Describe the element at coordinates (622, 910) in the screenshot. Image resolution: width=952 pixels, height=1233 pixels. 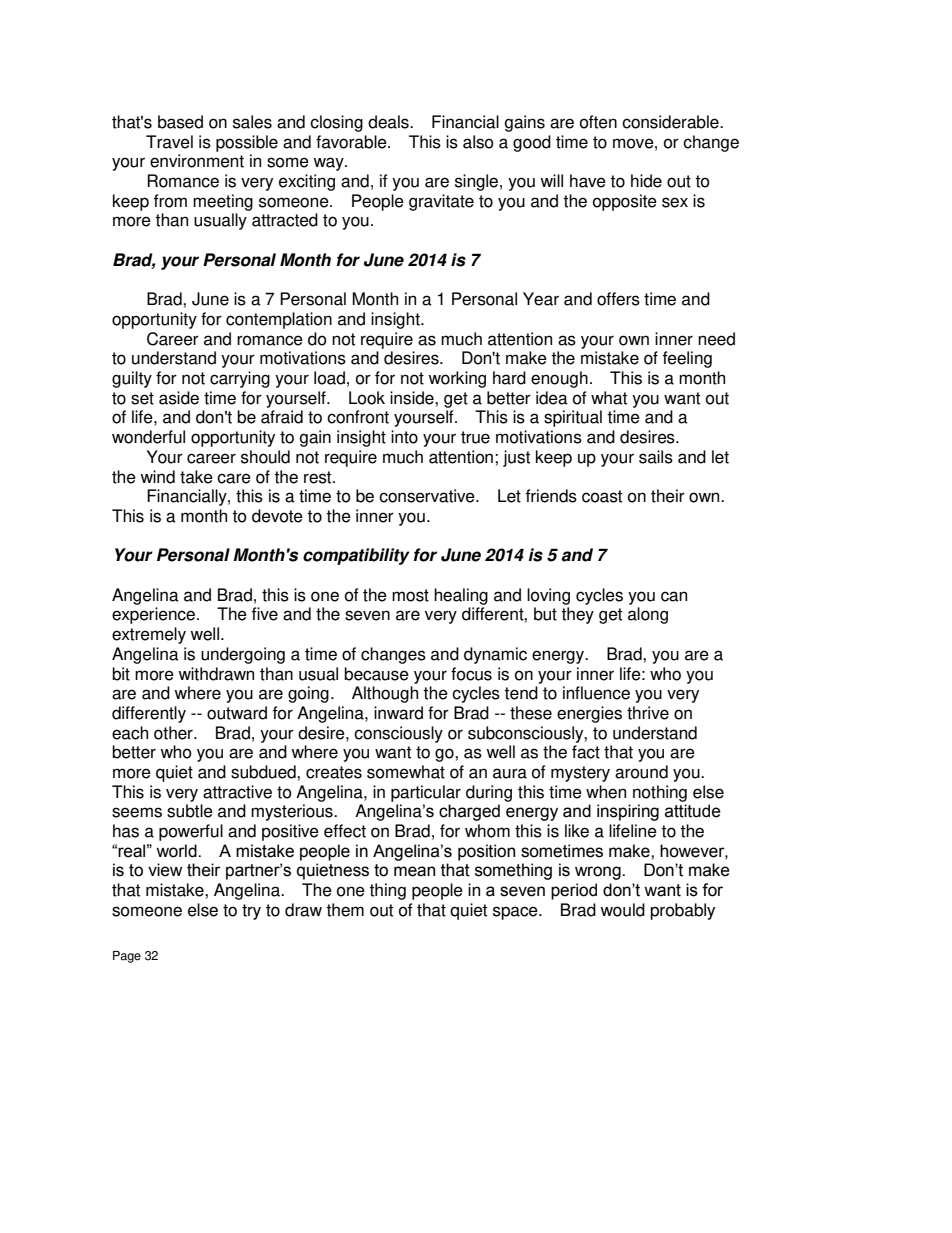
I see `would` at that location.
